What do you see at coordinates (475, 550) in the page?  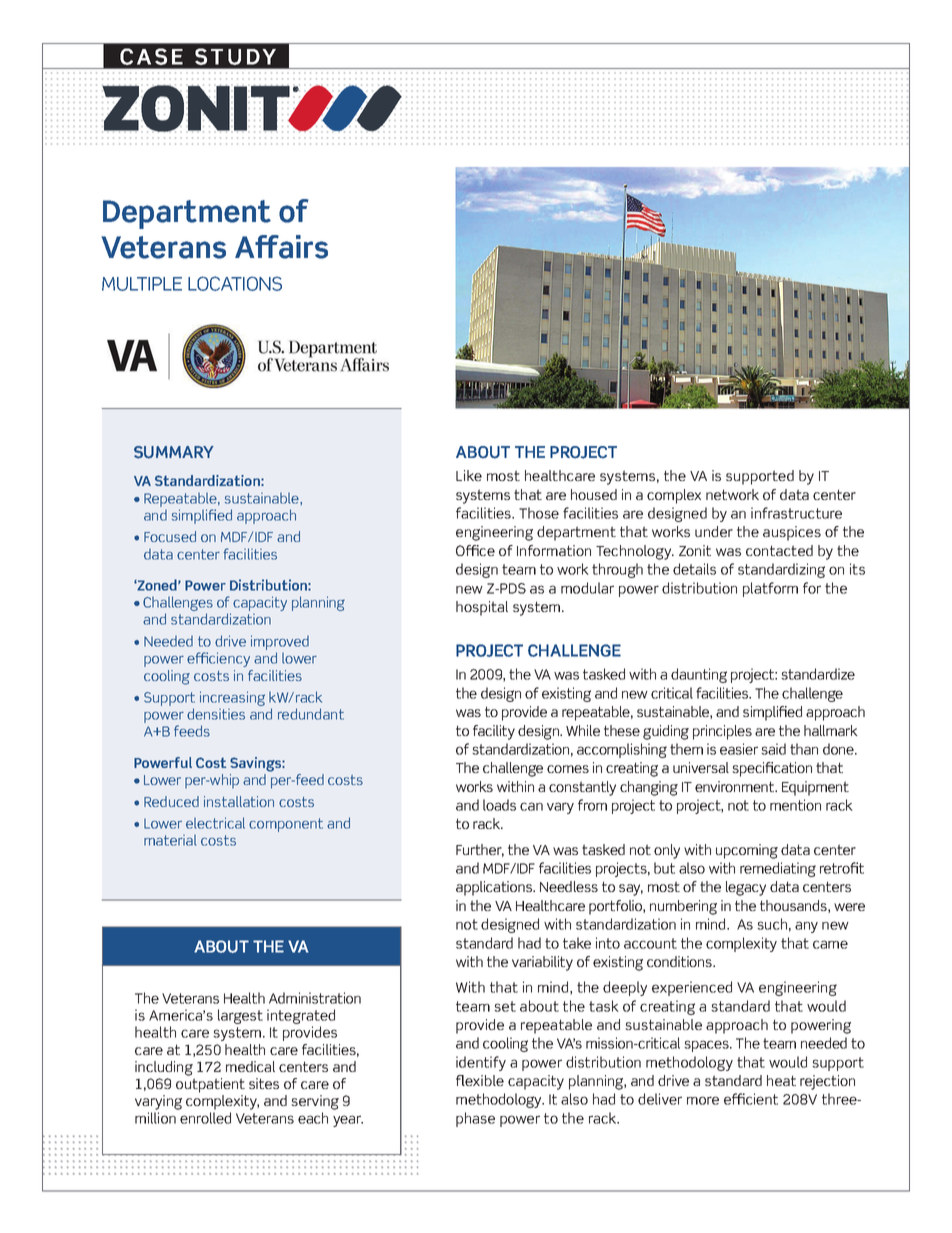 I see `Office` at bounding box center [475, 550].
